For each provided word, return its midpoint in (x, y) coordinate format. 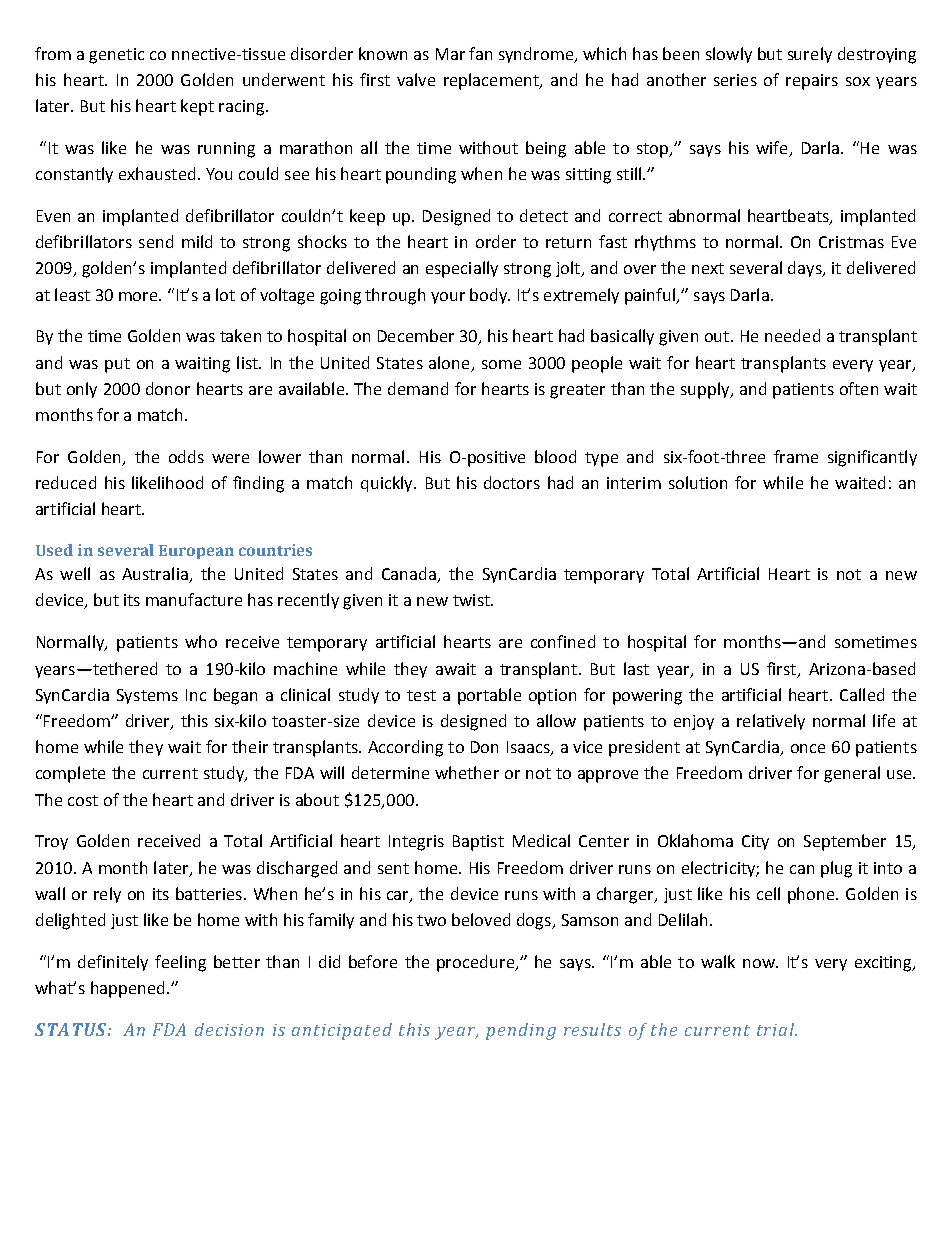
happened (127, 989)
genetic (116, 56)
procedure (477, 963)
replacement (492, 81)
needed (792, 335)
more (139, 296)
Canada (410, 575)
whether (467, 772)
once (808, 748)
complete (70, 774)
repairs (812, 82)
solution (698, 482)
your (448, 298)
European (196, 552)
